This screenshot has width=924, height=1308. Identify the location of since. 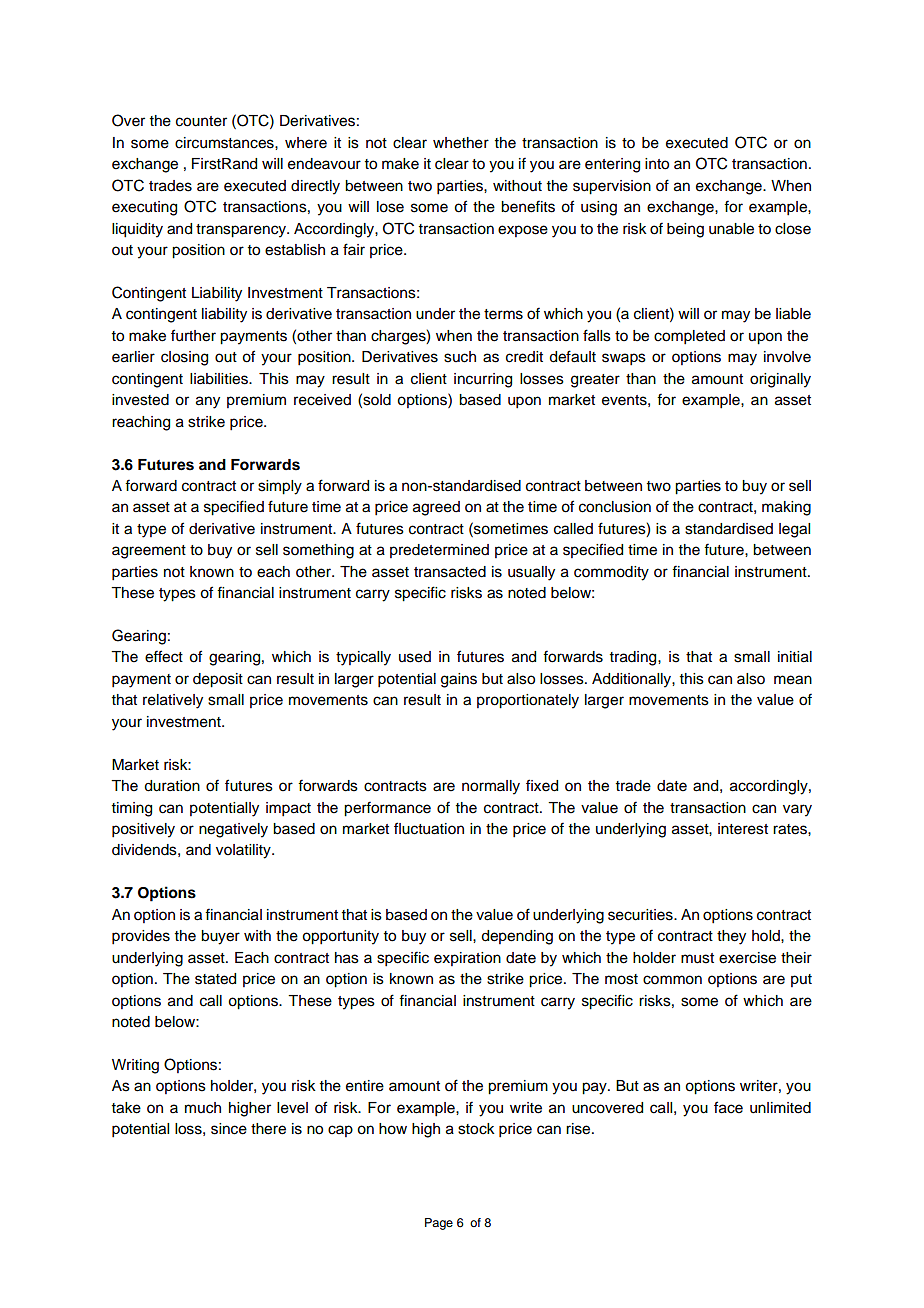
(229, 1129).
